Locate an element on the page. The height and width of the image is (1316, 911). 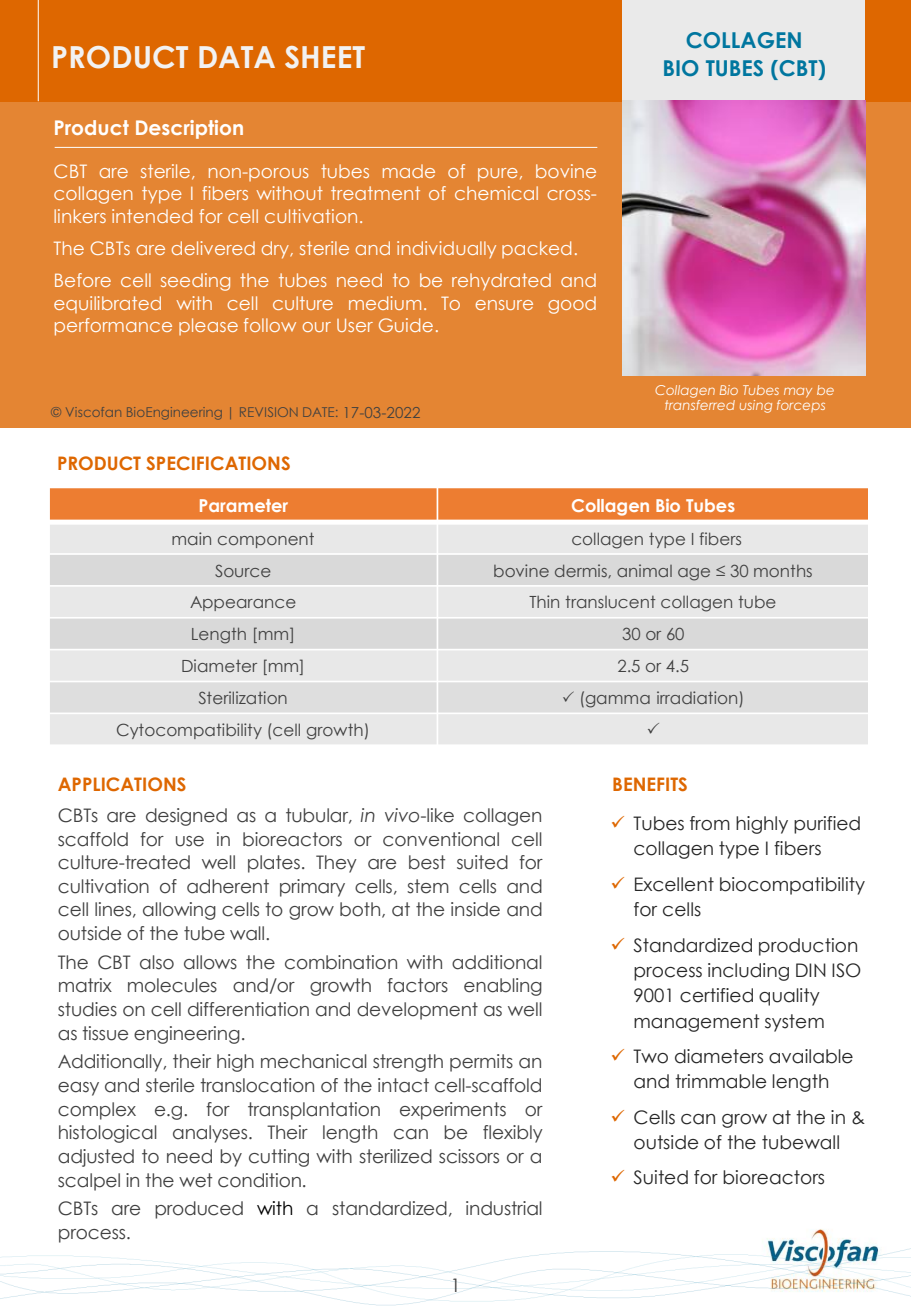
using is located at coordinates (756, 406).
